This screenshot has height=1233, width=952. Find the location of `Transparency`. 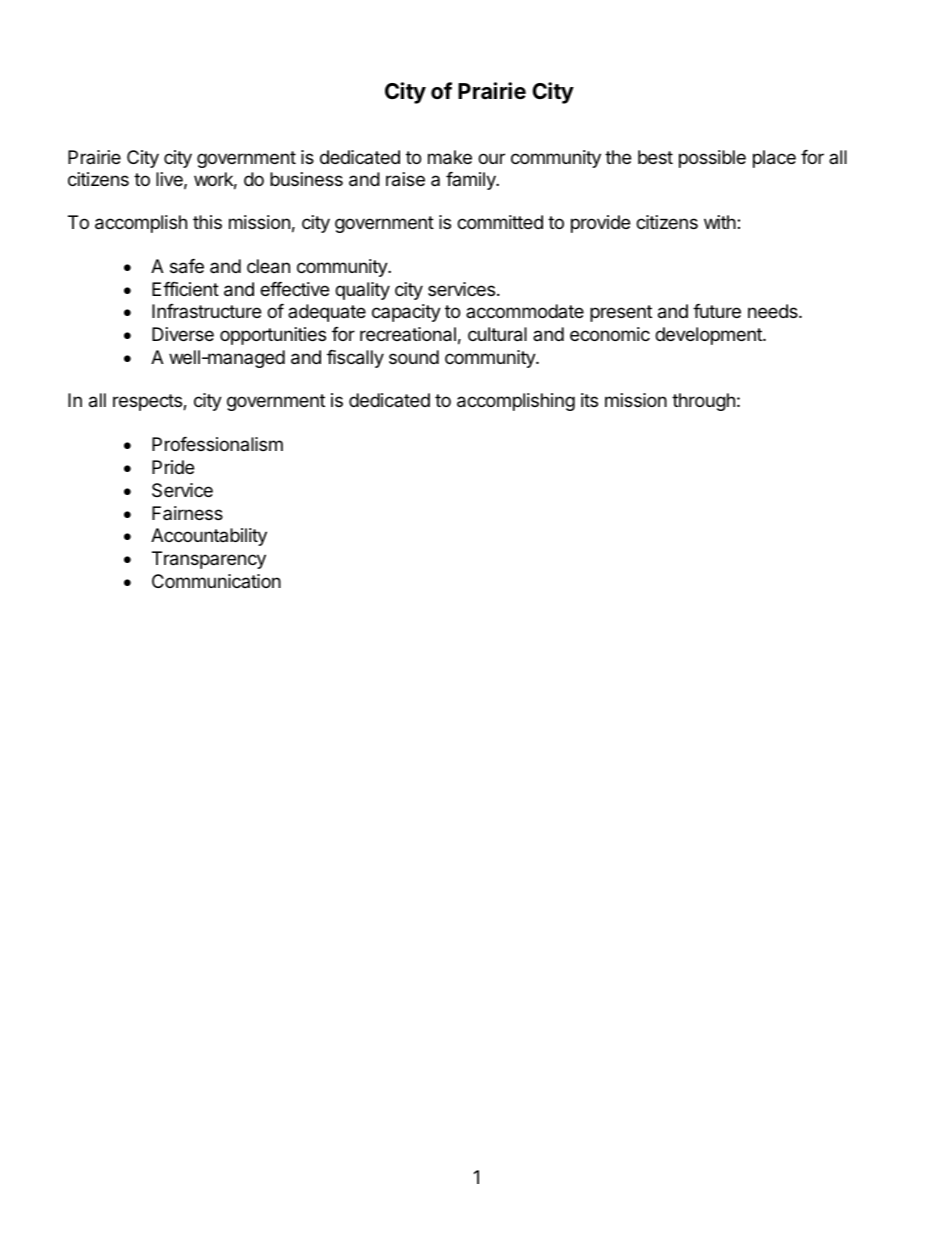

Transparency is located at coordinates (209, 560).
